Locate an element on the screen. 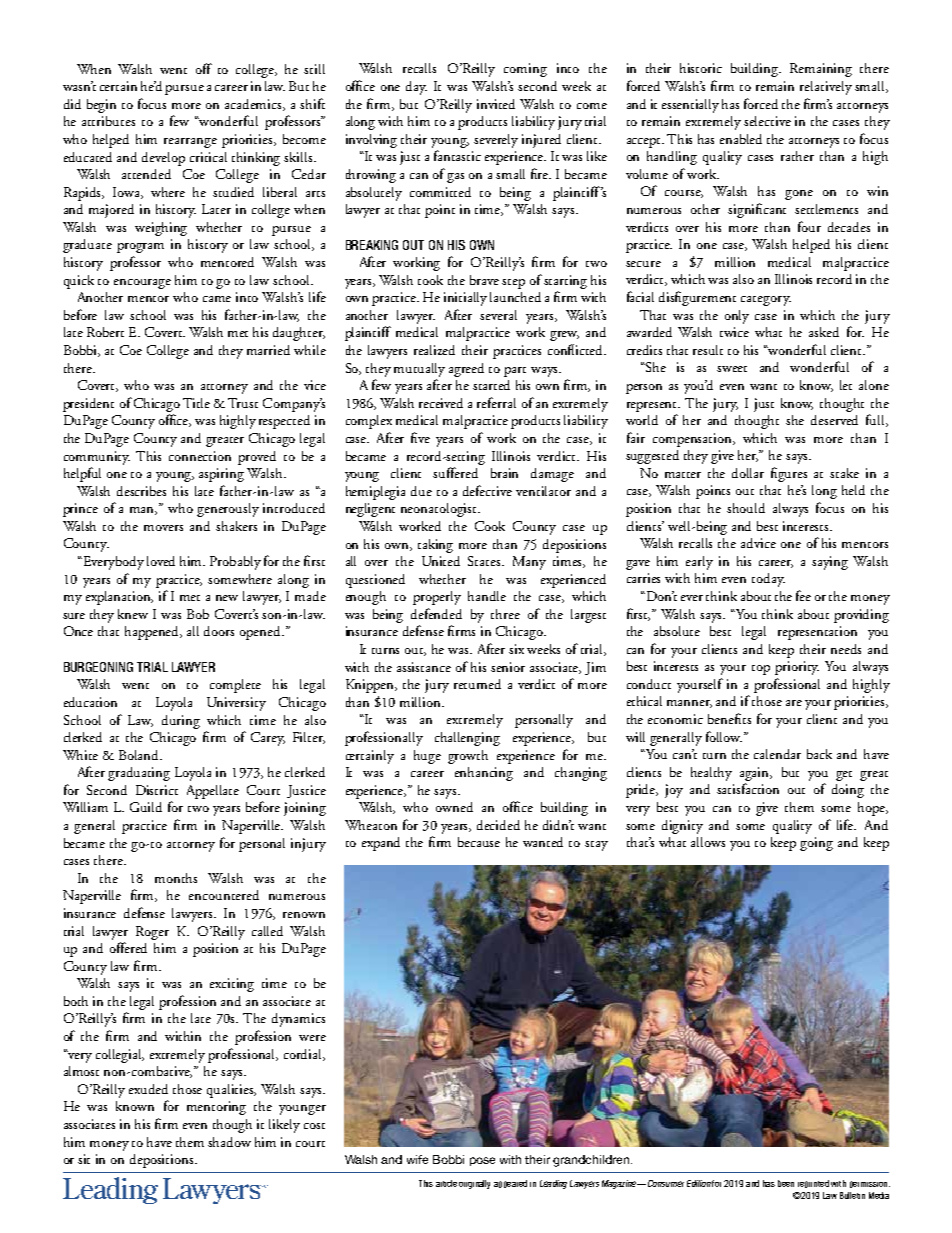 This screenshot has width=952, height=1233. invited is located at coordinates (496, 104).
